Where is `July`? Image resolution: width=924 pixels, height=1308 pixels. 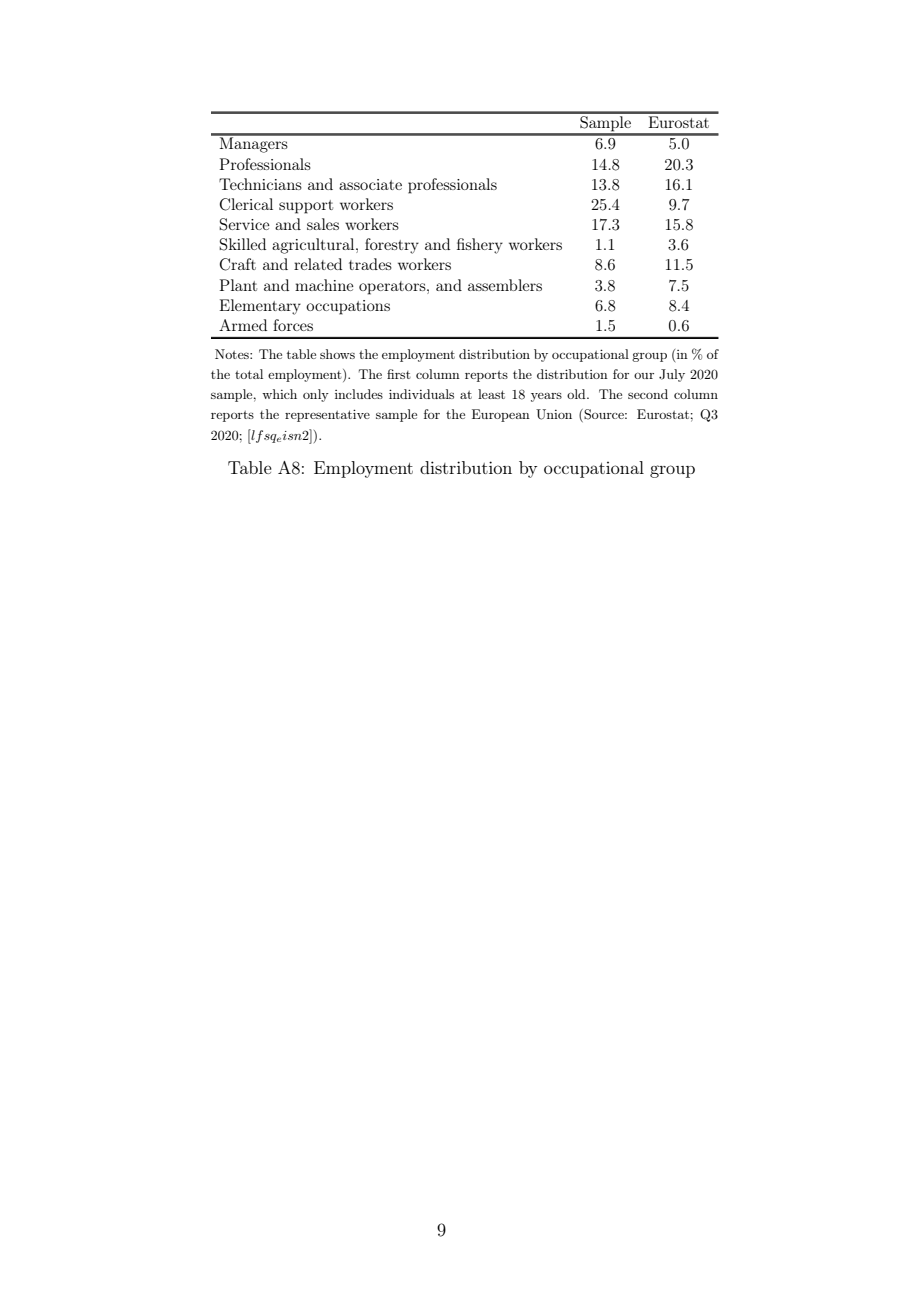 July is located at coordinates (672, 375).
